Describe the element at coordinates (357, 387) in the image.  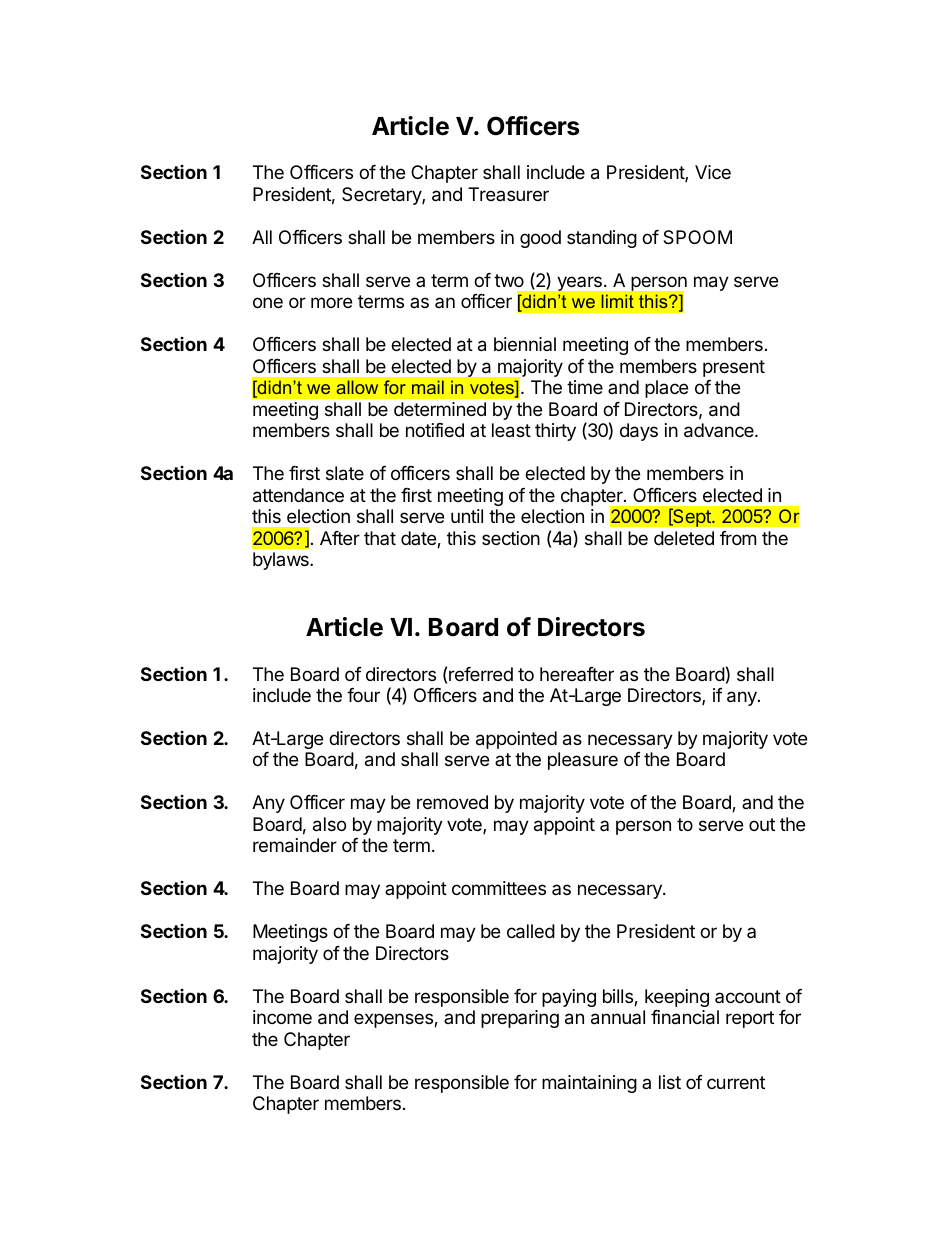
I see `allow` at that location.
